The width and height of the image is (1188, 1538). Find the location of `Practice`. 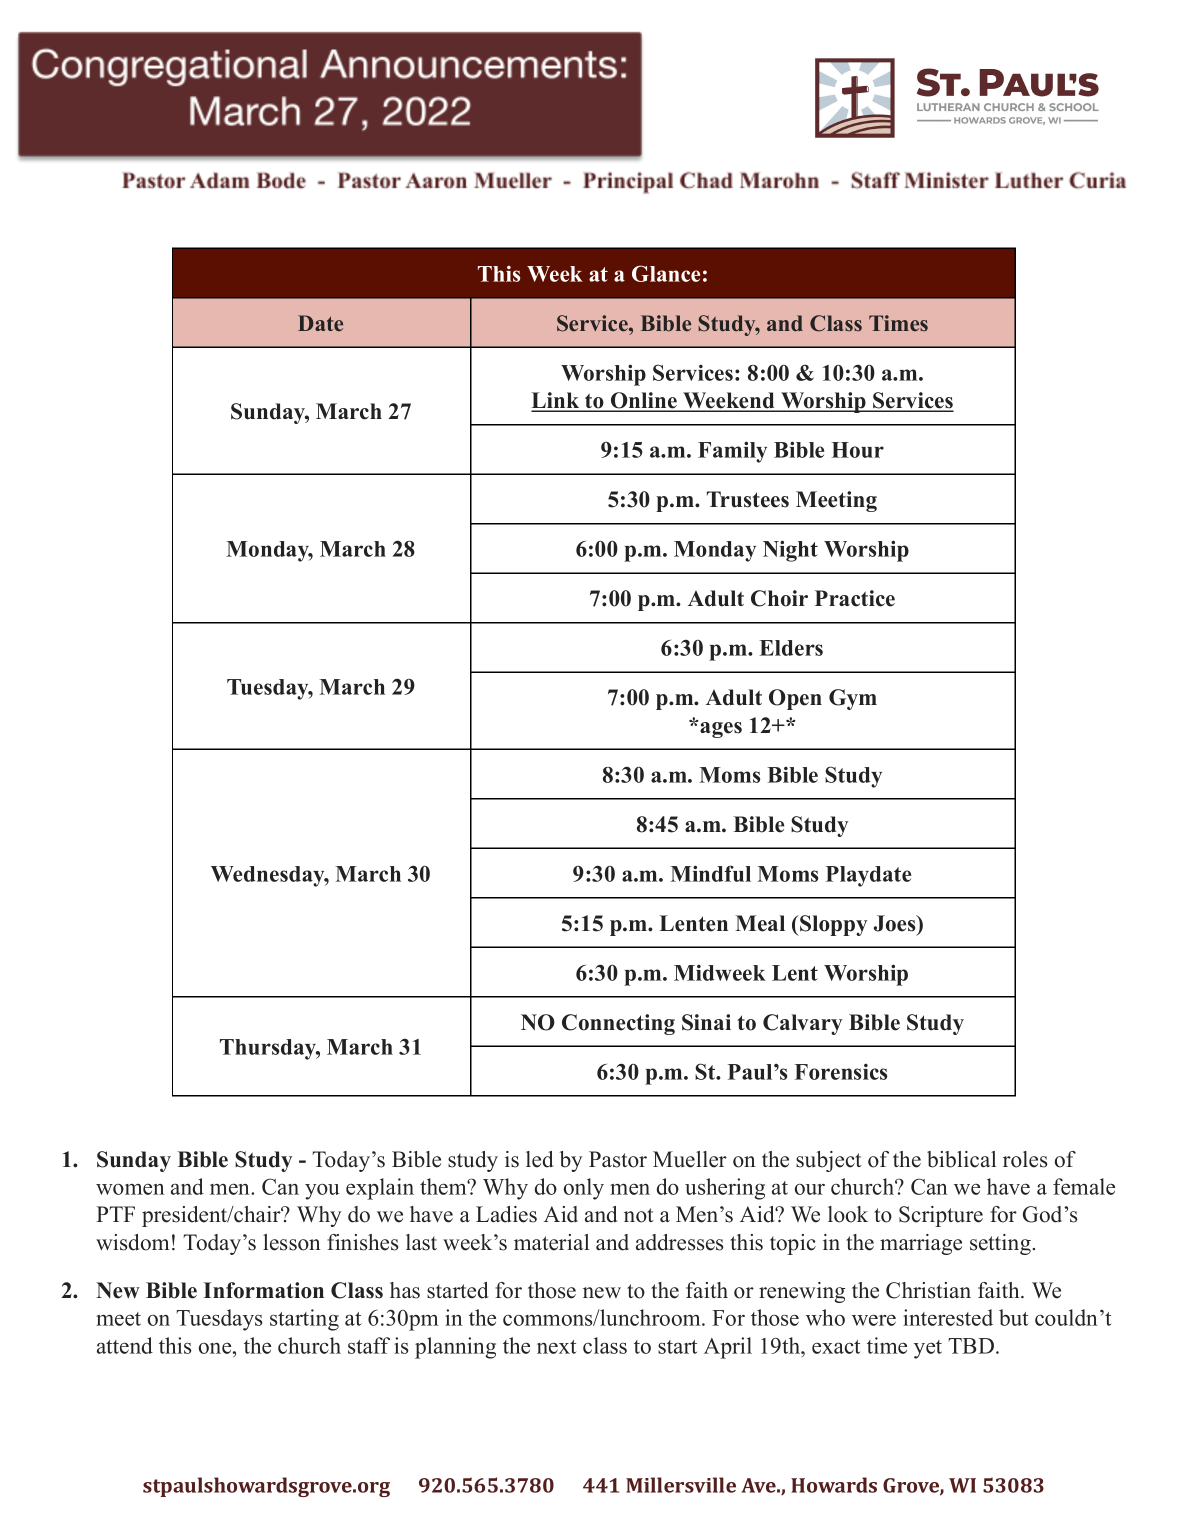

Practice is located at coordinates (855, 598).
